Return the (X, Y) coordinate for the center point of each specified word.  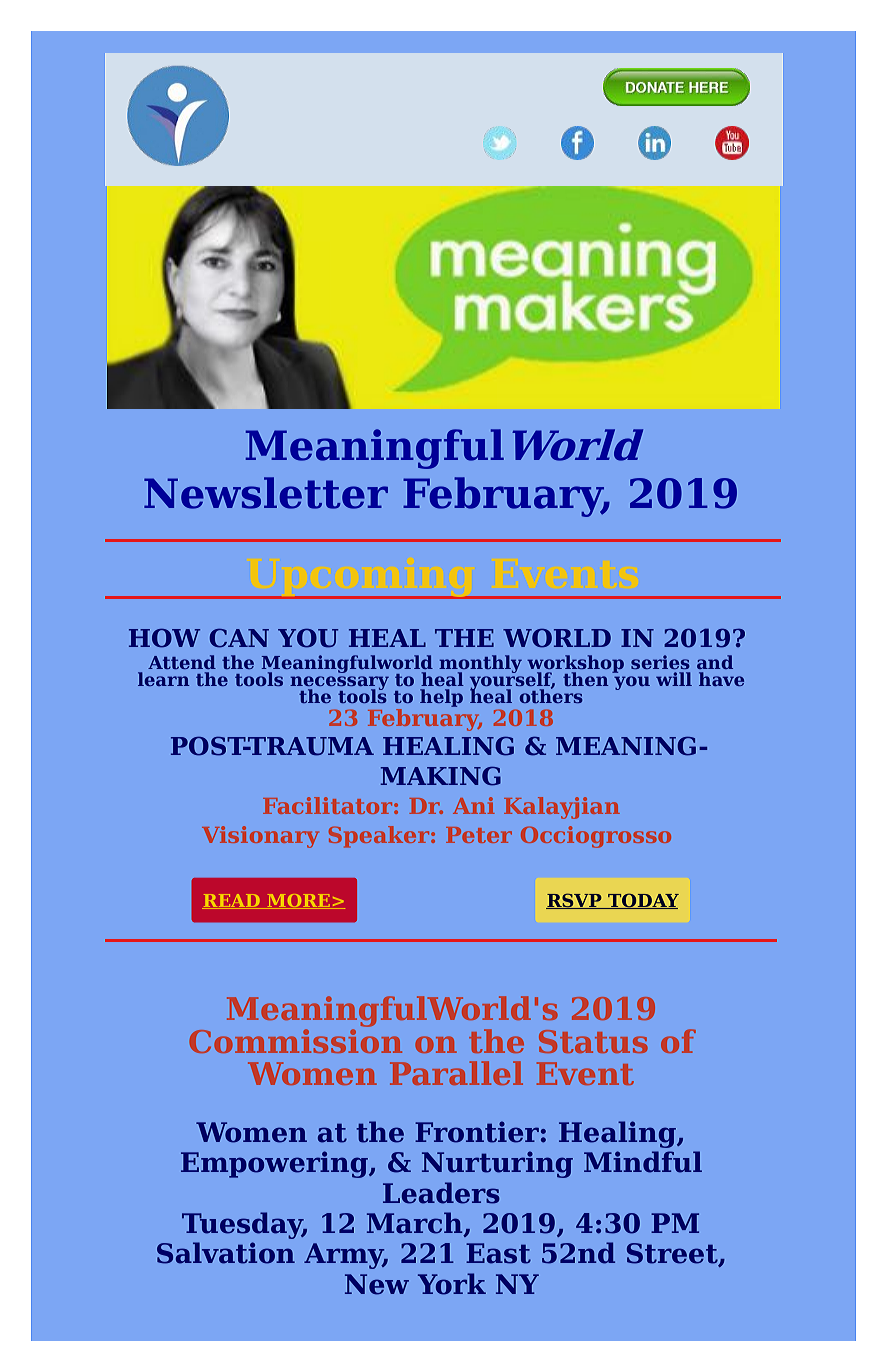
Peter (479, 835)
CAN (239, 638)
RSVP (575, 901)
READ (232, 901)
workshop (575, 665)
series (660, 662)
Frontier (477, 1132)
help (441, 698)
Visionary (260, 837)
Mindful (643, 1162)
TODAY (642, 901)
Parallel (456, 1073)
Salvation (226, 1253)
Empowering (275, 1164)
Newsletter (266, 493)
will (674, 679)
